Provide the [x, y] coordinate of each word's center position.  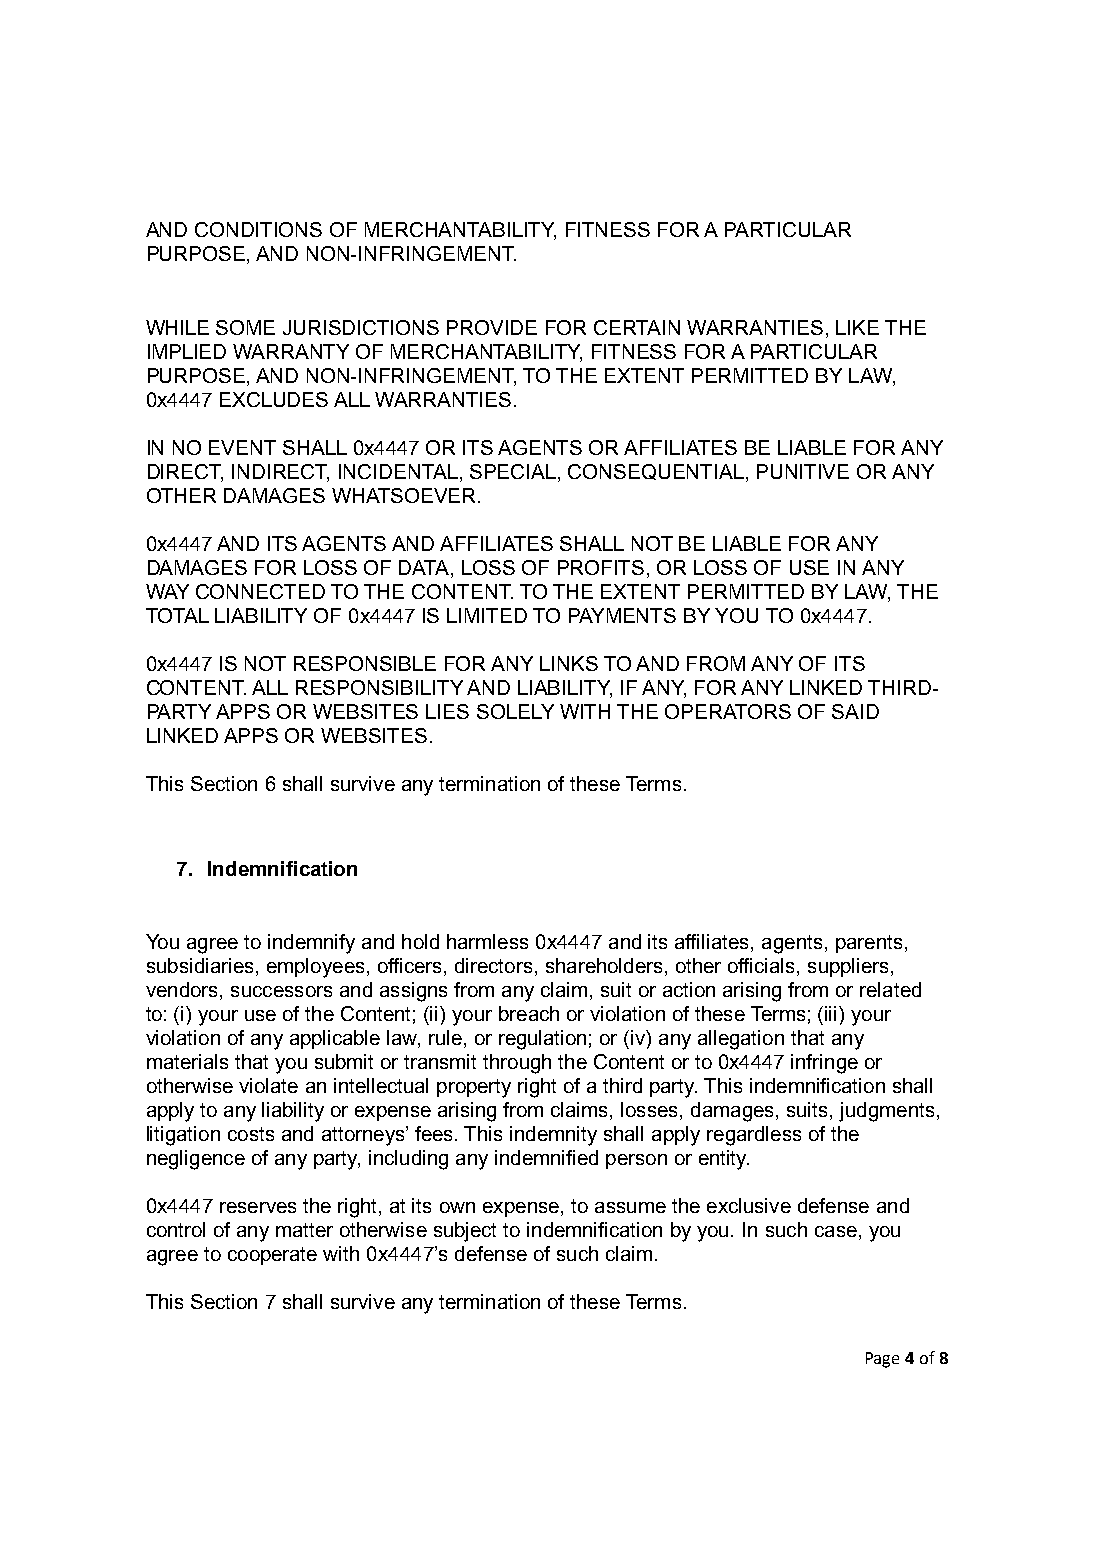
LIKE [857, 327]
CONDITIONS [258, 229]
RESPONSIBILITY [379, 687]
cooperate [272, 1256]
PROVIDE [492, 327]
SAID [855, 711]
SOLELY [515, 711]
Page [882, 1360]
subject [465, 1232]
